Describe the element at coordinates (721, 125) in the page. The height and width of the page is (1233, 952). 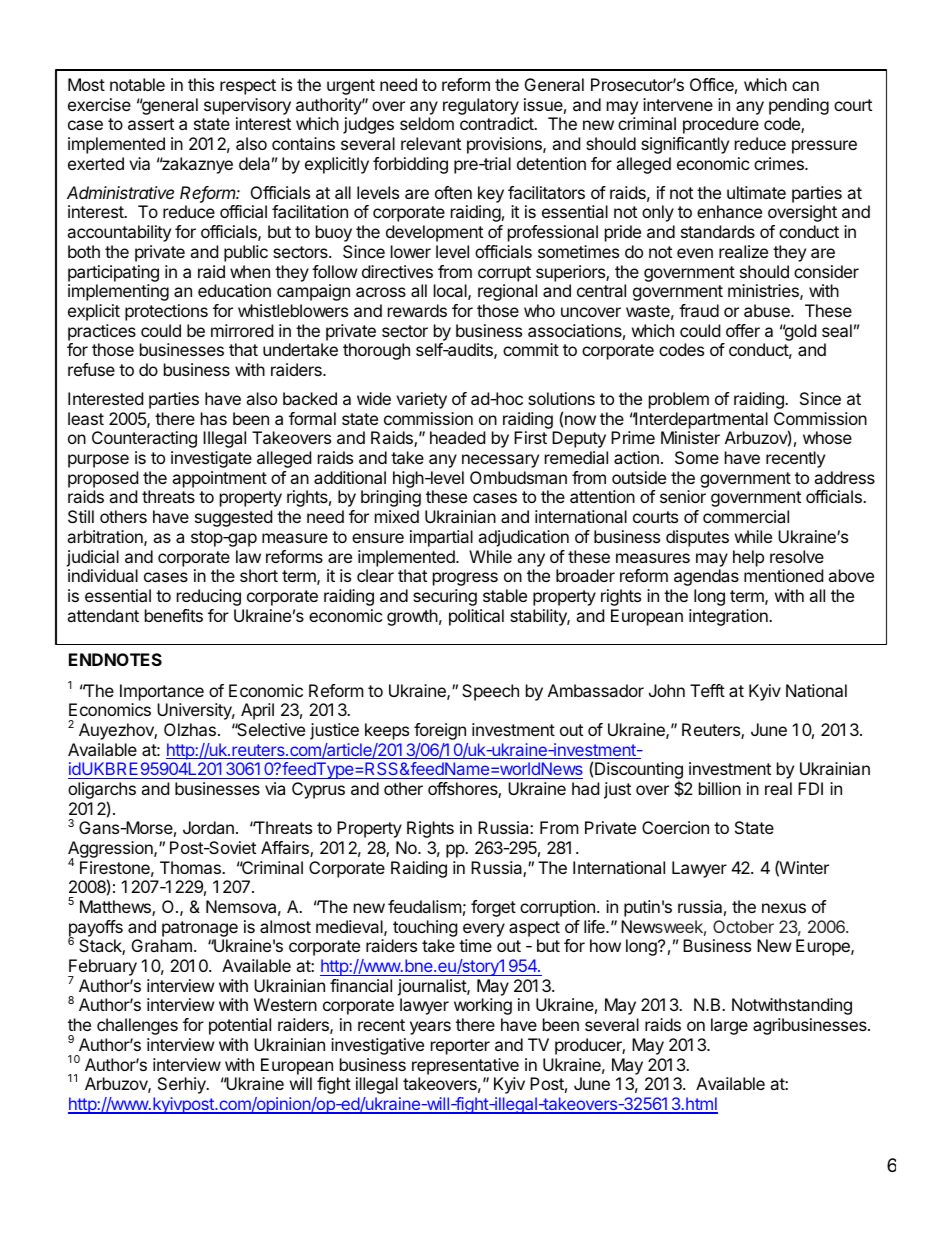
I see `procedure` at that location.
